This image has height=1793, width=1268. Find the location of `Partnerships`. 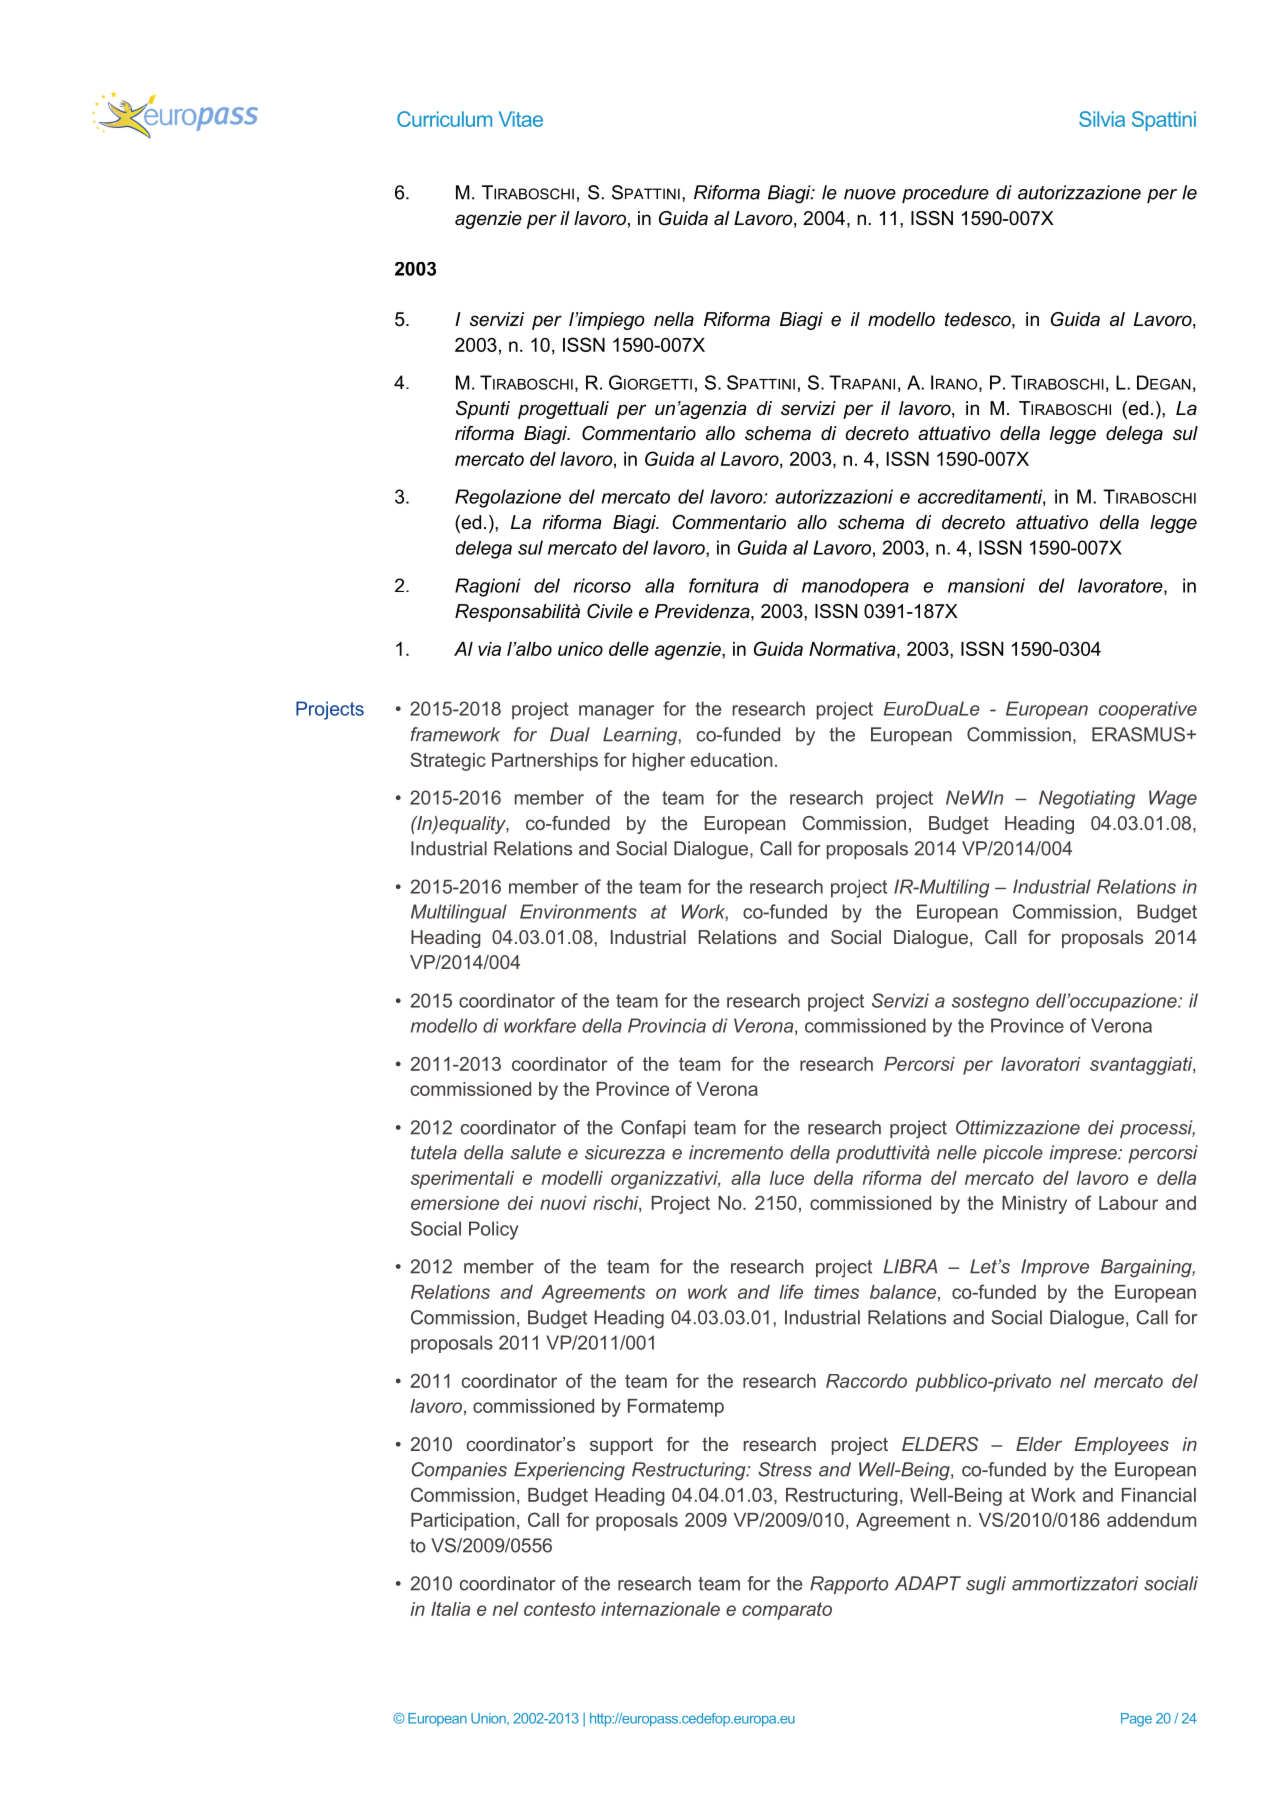

Partnerships is located at coordinates (545, 762).
